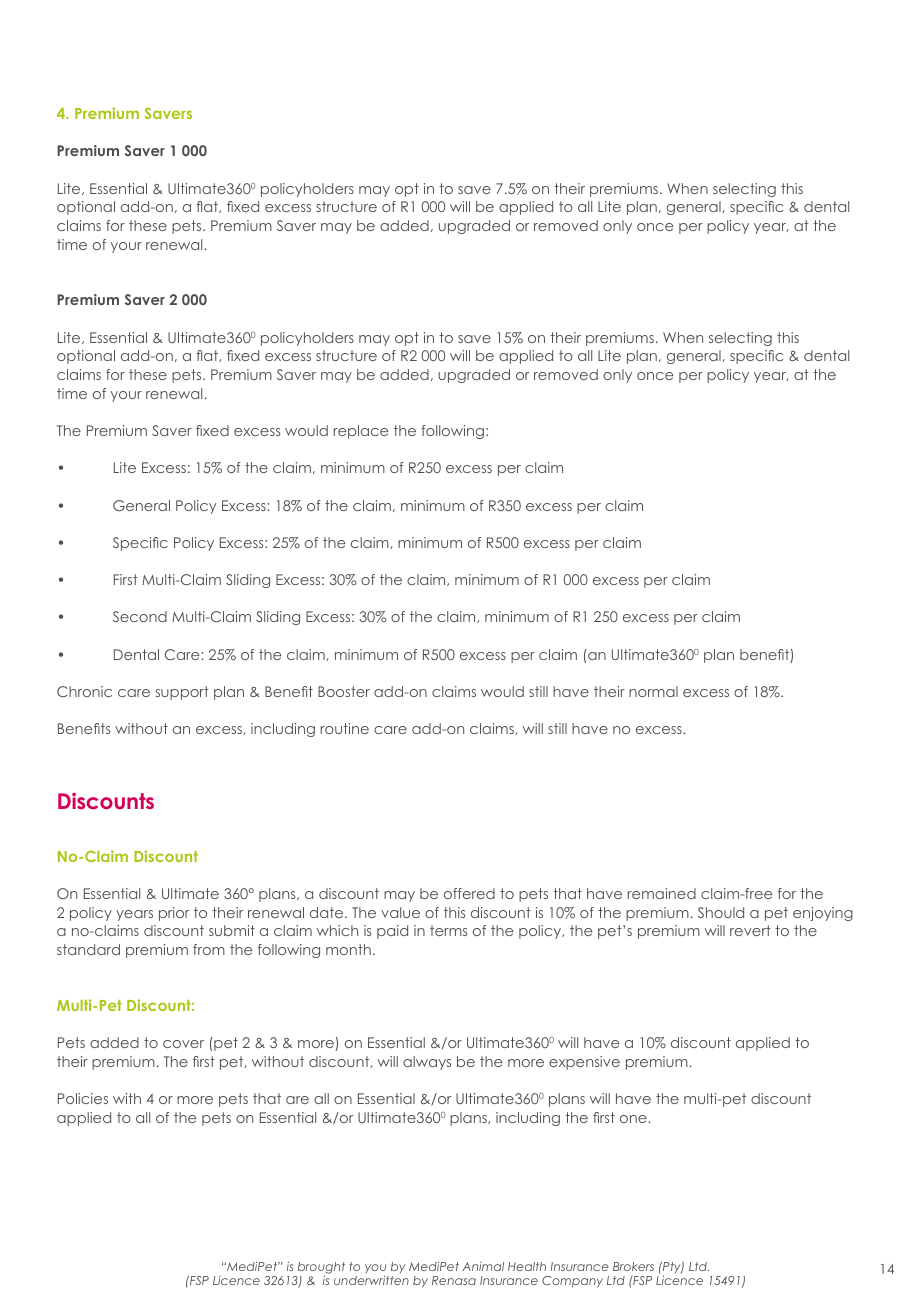 This page has height=1308, width=924. Describe the element at coordinates (427, 1063) in the page. I see `always` at that location.
